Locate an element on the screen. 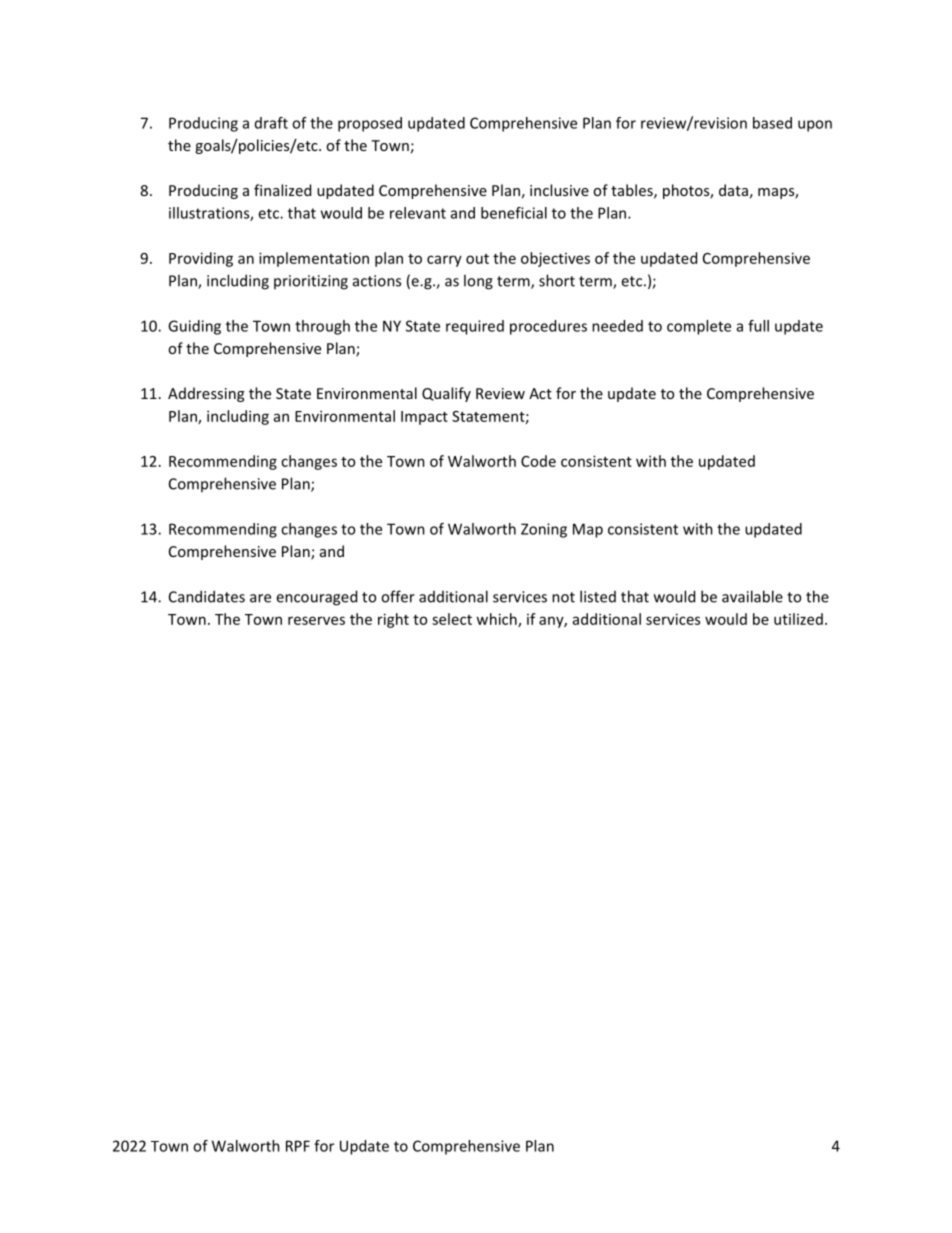  RPF is located at coordinates (298, 1146).
